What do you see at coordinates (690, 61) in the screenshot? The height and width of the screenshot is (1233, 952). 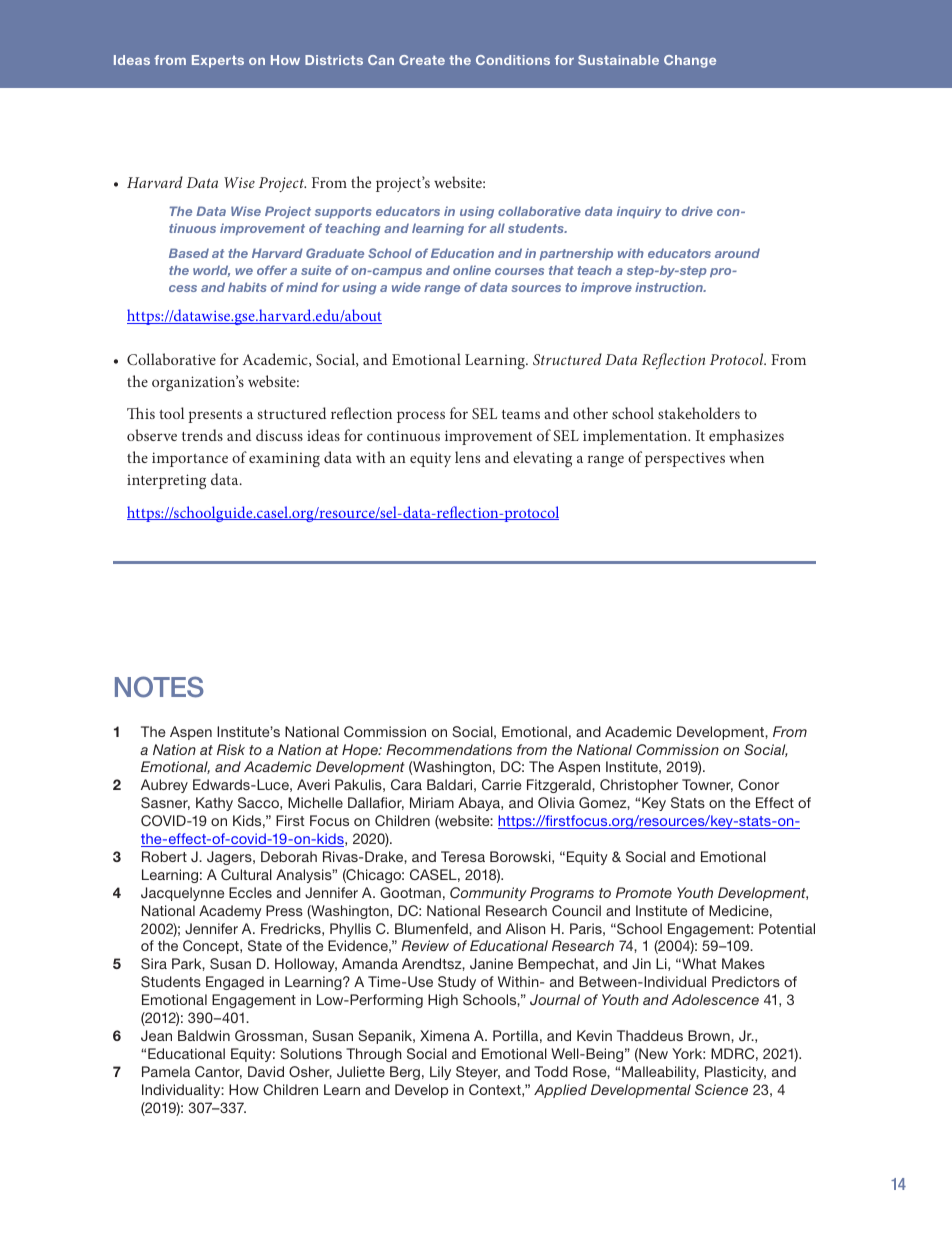 I see `Change` at bounding box center [690, 61].
